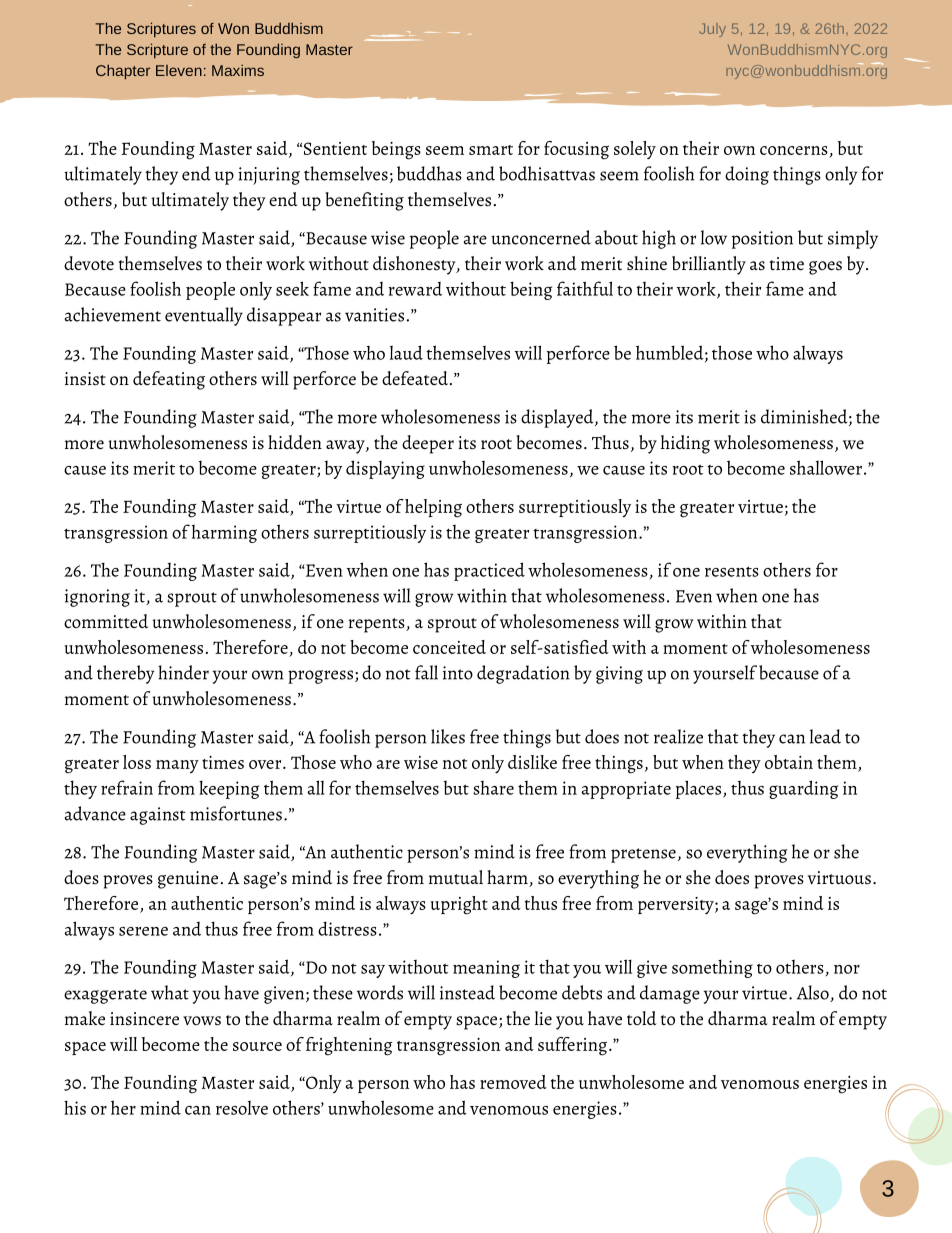 This screenshot has width=952, height=1233. Describe the element at coordinates (113, 314) in the screenshot. I see `achievement` at that location.
